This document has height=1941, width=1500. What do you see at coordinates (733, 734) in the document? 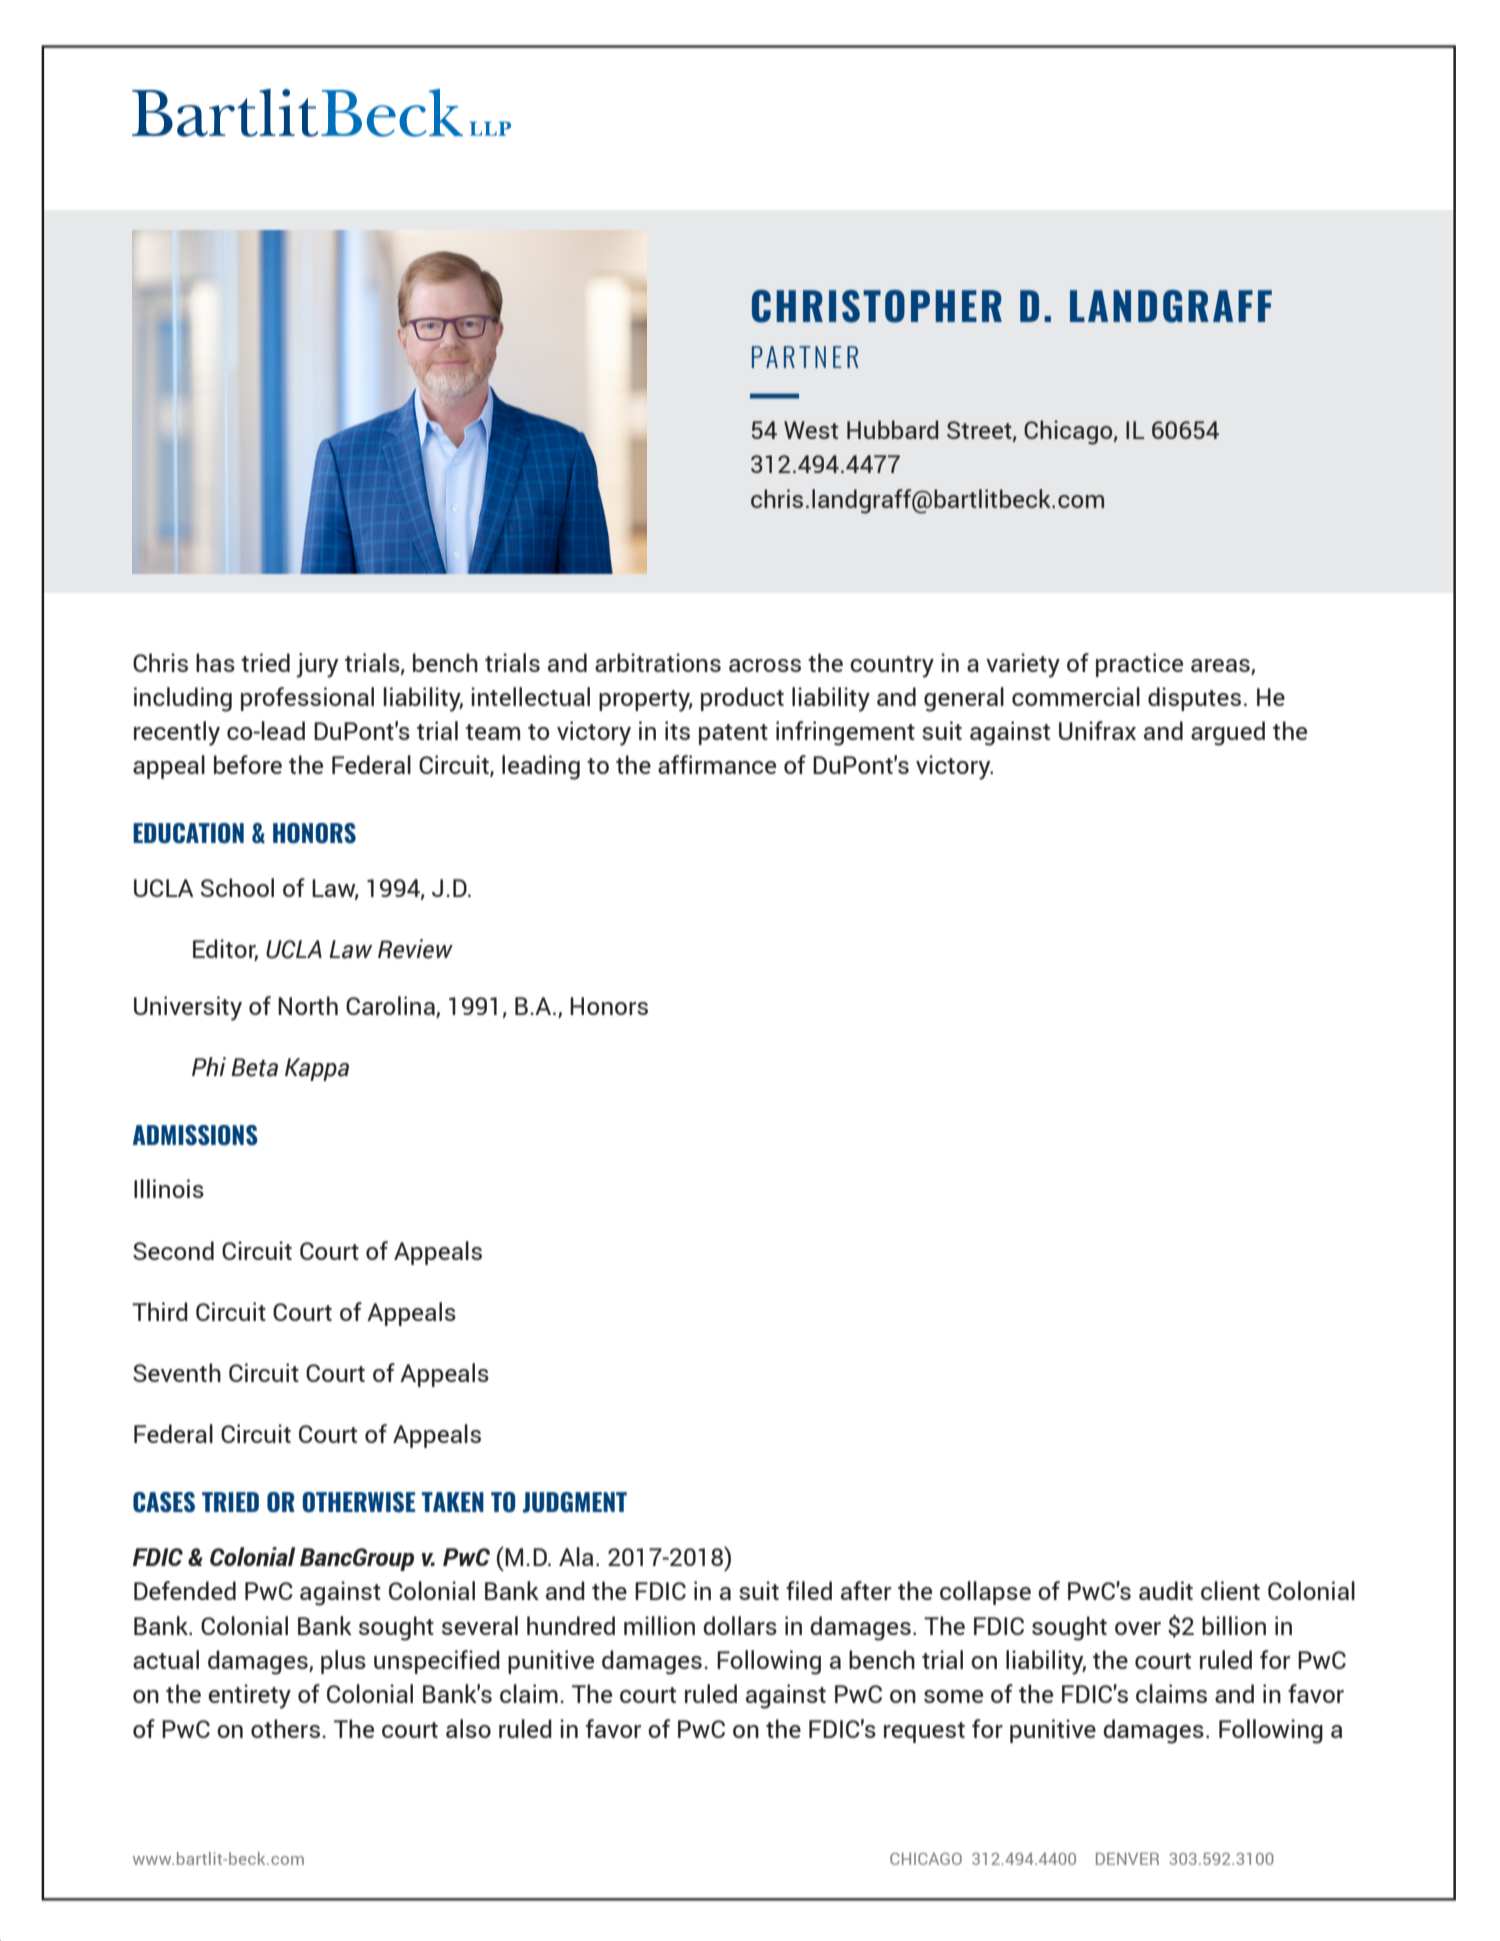
I see `patent` at bounding box center [733, 734].
